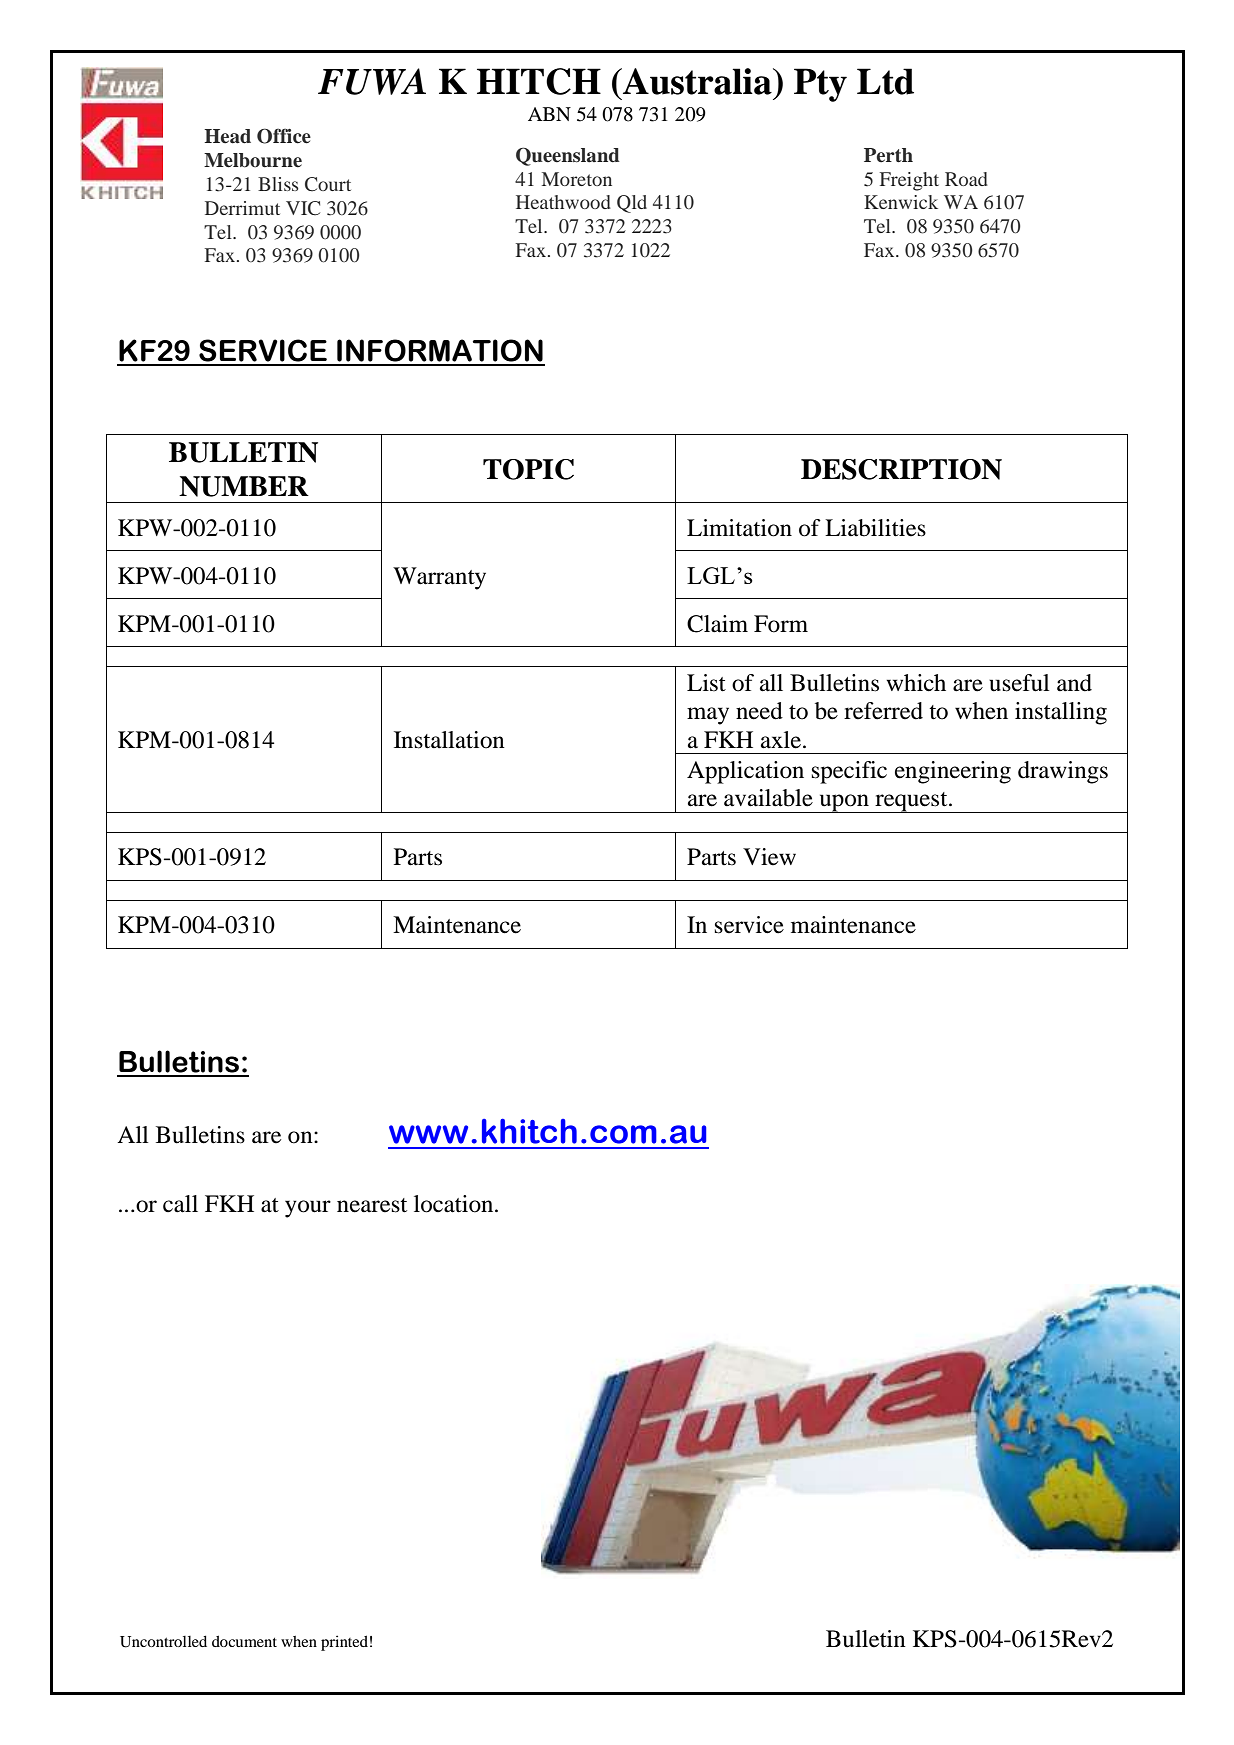 Image resolution: width=1234 pixels, height=1745 pixels. What do you see at coordinates (163, 1641) in the screenshot?
I see `Uncontrolled` at bounding box center [163, 1641].
